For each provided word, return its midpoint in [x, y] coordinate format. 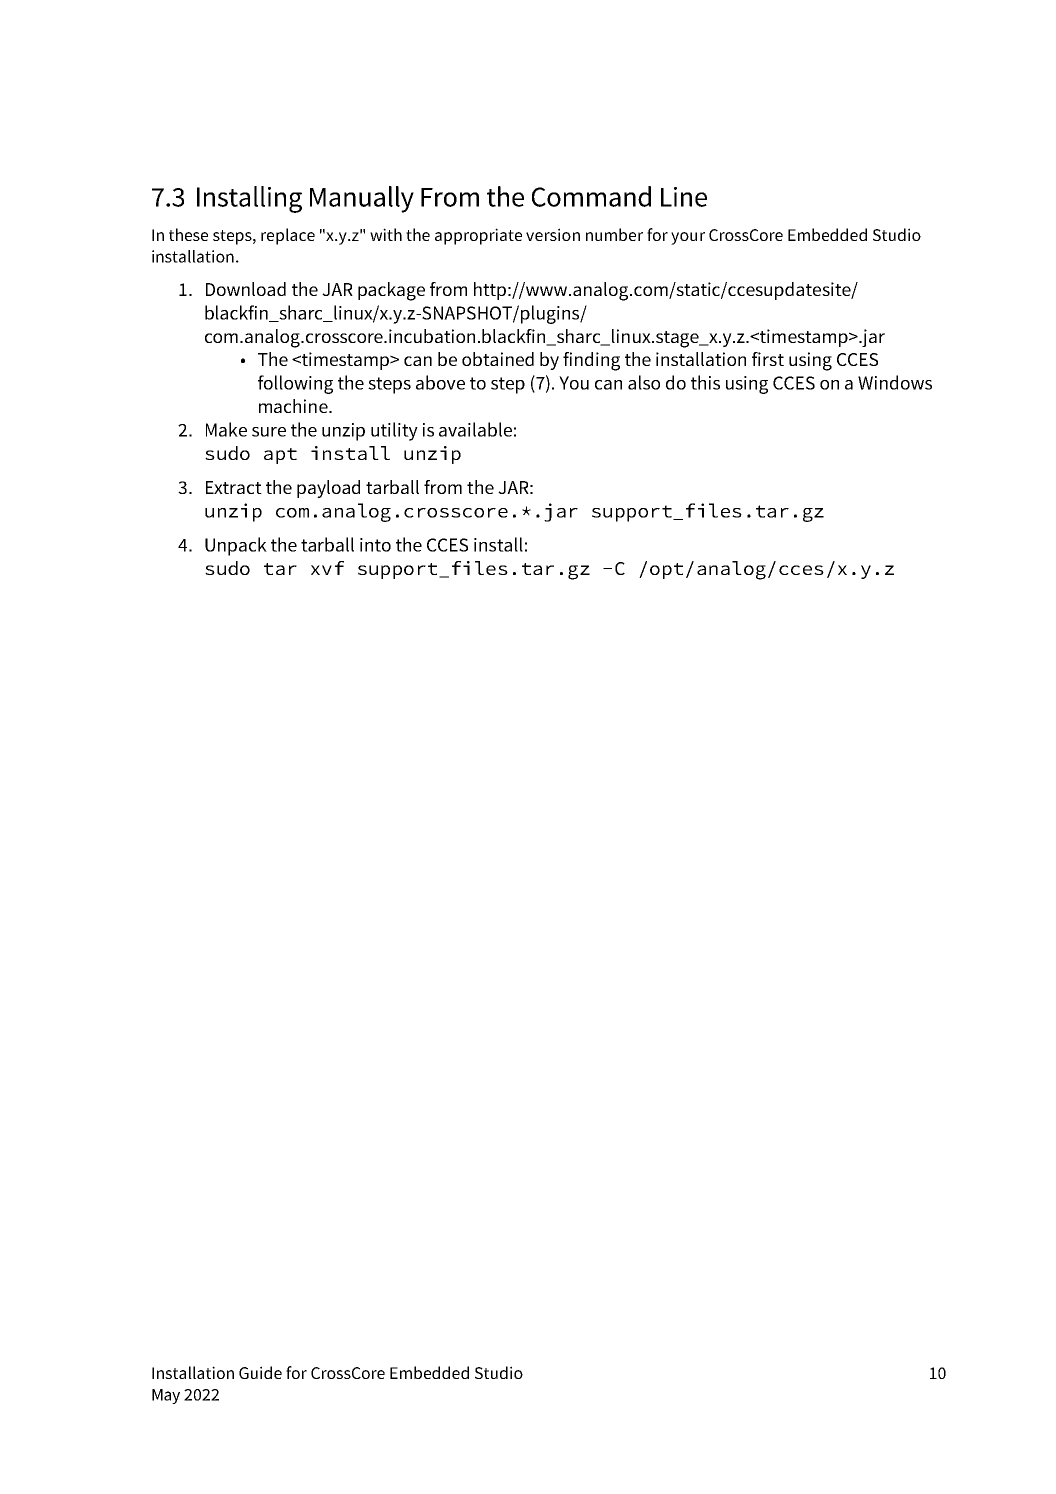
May [166, 1396]
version [553, 234]
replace [288, 236]
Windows [895, 382]
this [705, 382]
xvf [327, 568]
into [375, 545]
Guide [260, 1372]
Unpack [236, 546]
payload [328, 489]
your [688, 238]
